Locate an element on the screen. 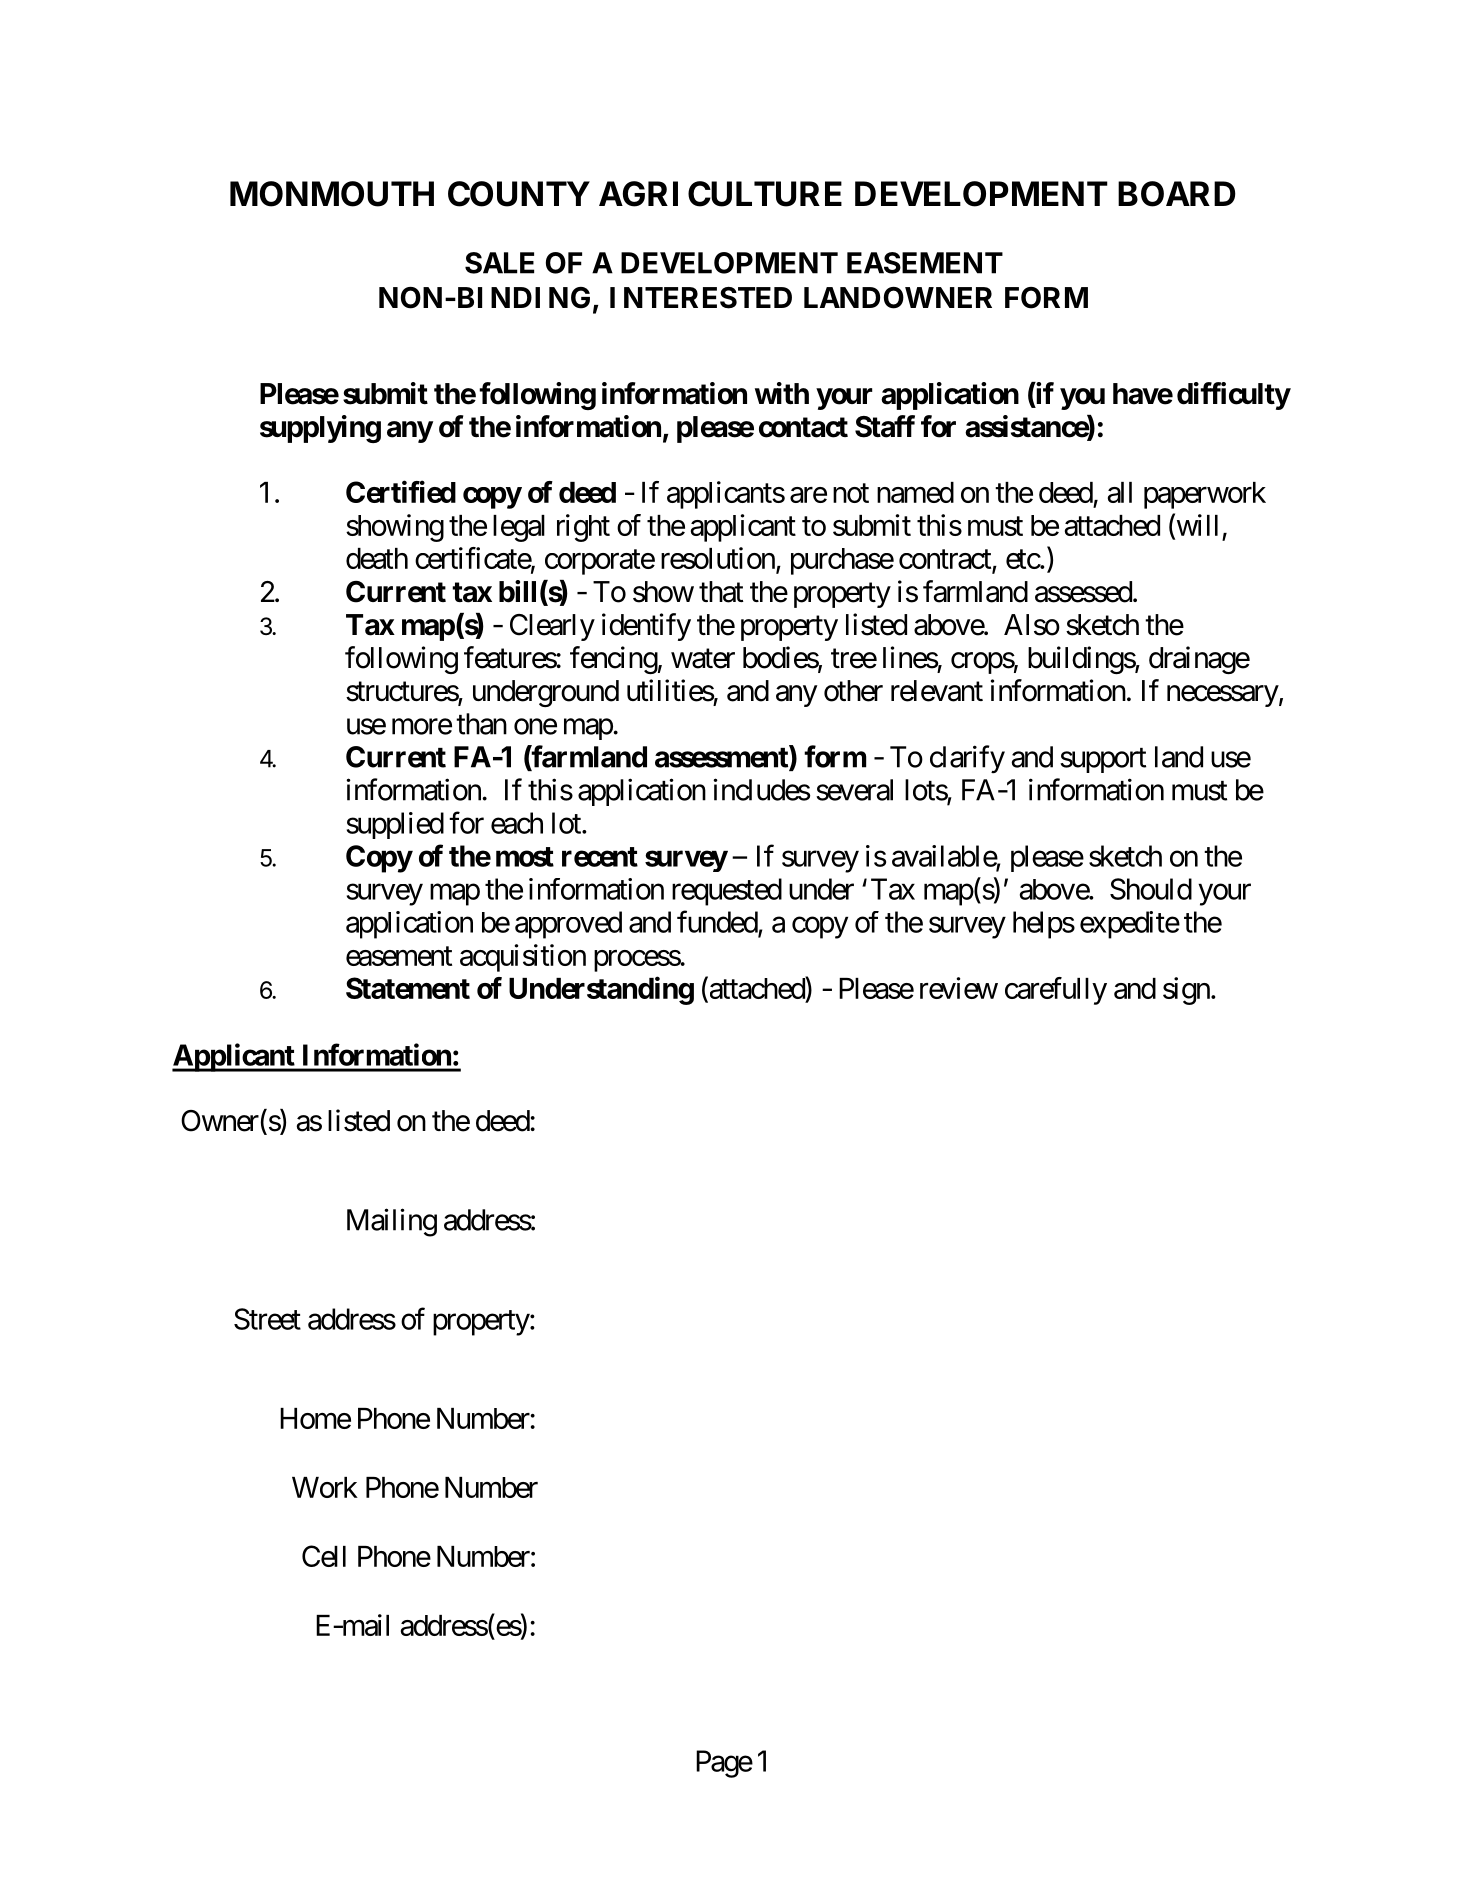 This screenshot has height=1898, width=1466. review is located at coordinates (959, 988).
